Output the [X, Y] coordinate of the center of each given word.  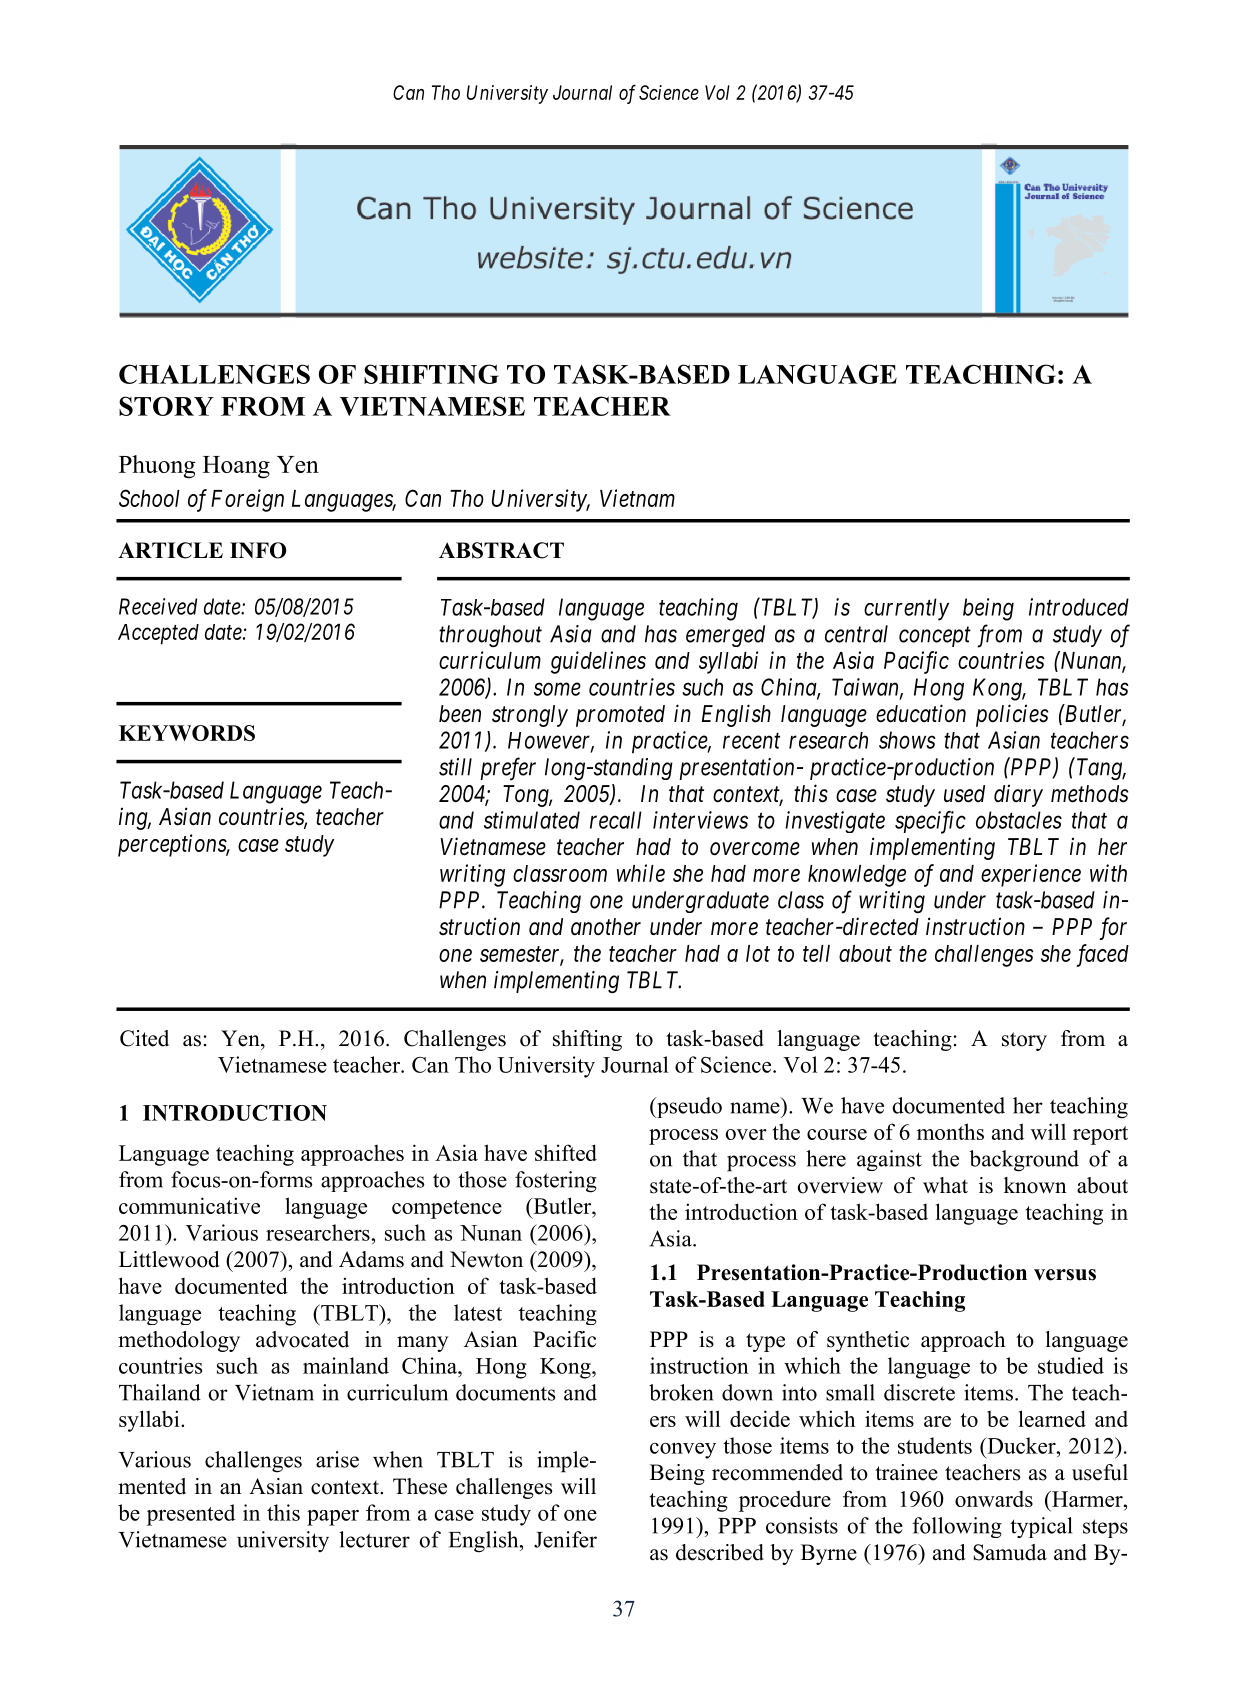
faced [1102, 955]
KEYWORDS [187, 733]
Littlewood [169, 1259]
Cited [144, 1038]
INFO [258, 550]
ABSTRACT [501, 550]
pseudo [688, 1107]
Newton [486, 1259]
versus [1065, 1275]
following [957, 1527]
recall [616, 820]
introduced [1079, 607]
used [964, 794]
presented [191, 1515]
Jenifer [565, 1539]
